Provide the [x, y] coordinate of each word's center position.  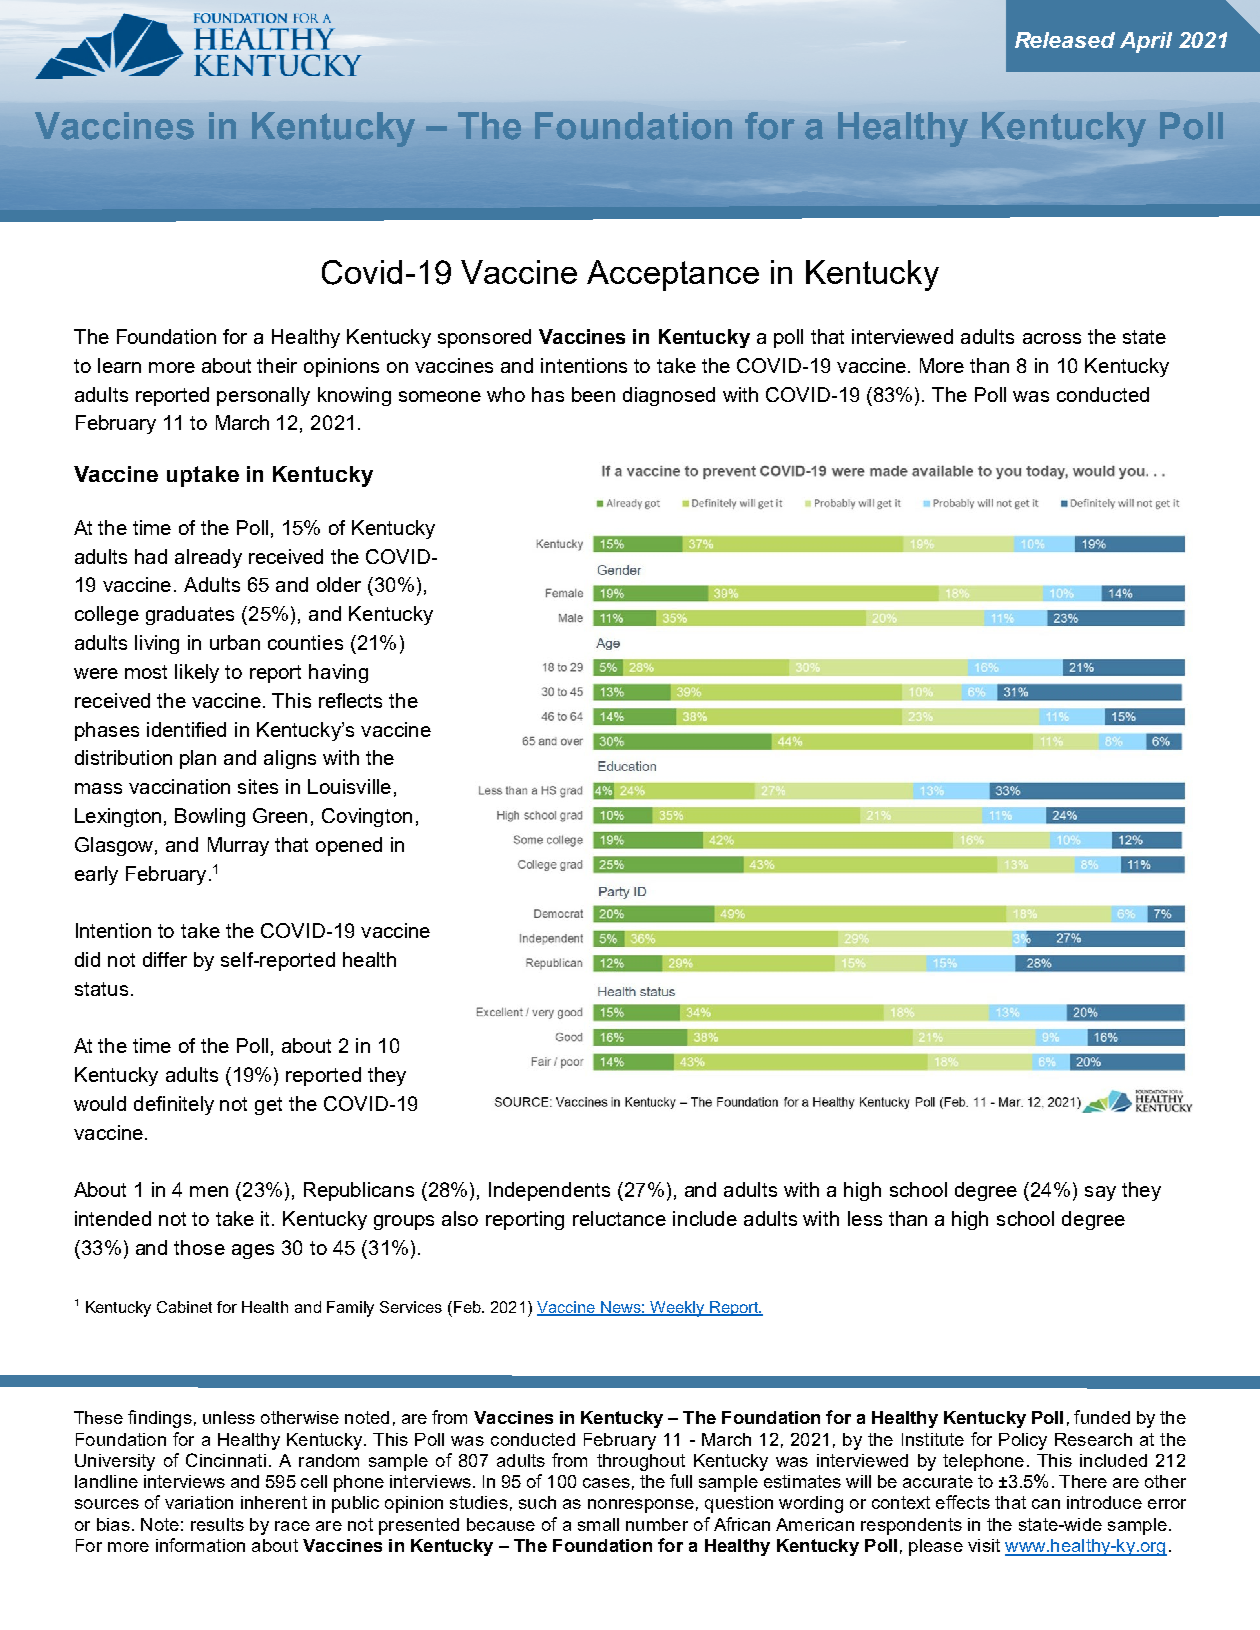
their [277, 365]
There [1083, 1481]
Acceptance [673, 275]
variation [199, 1502]
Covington [367, 817]
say [1100, 1193]
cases [606, 1483]
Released [1065, 40]
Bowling [210, 817]
